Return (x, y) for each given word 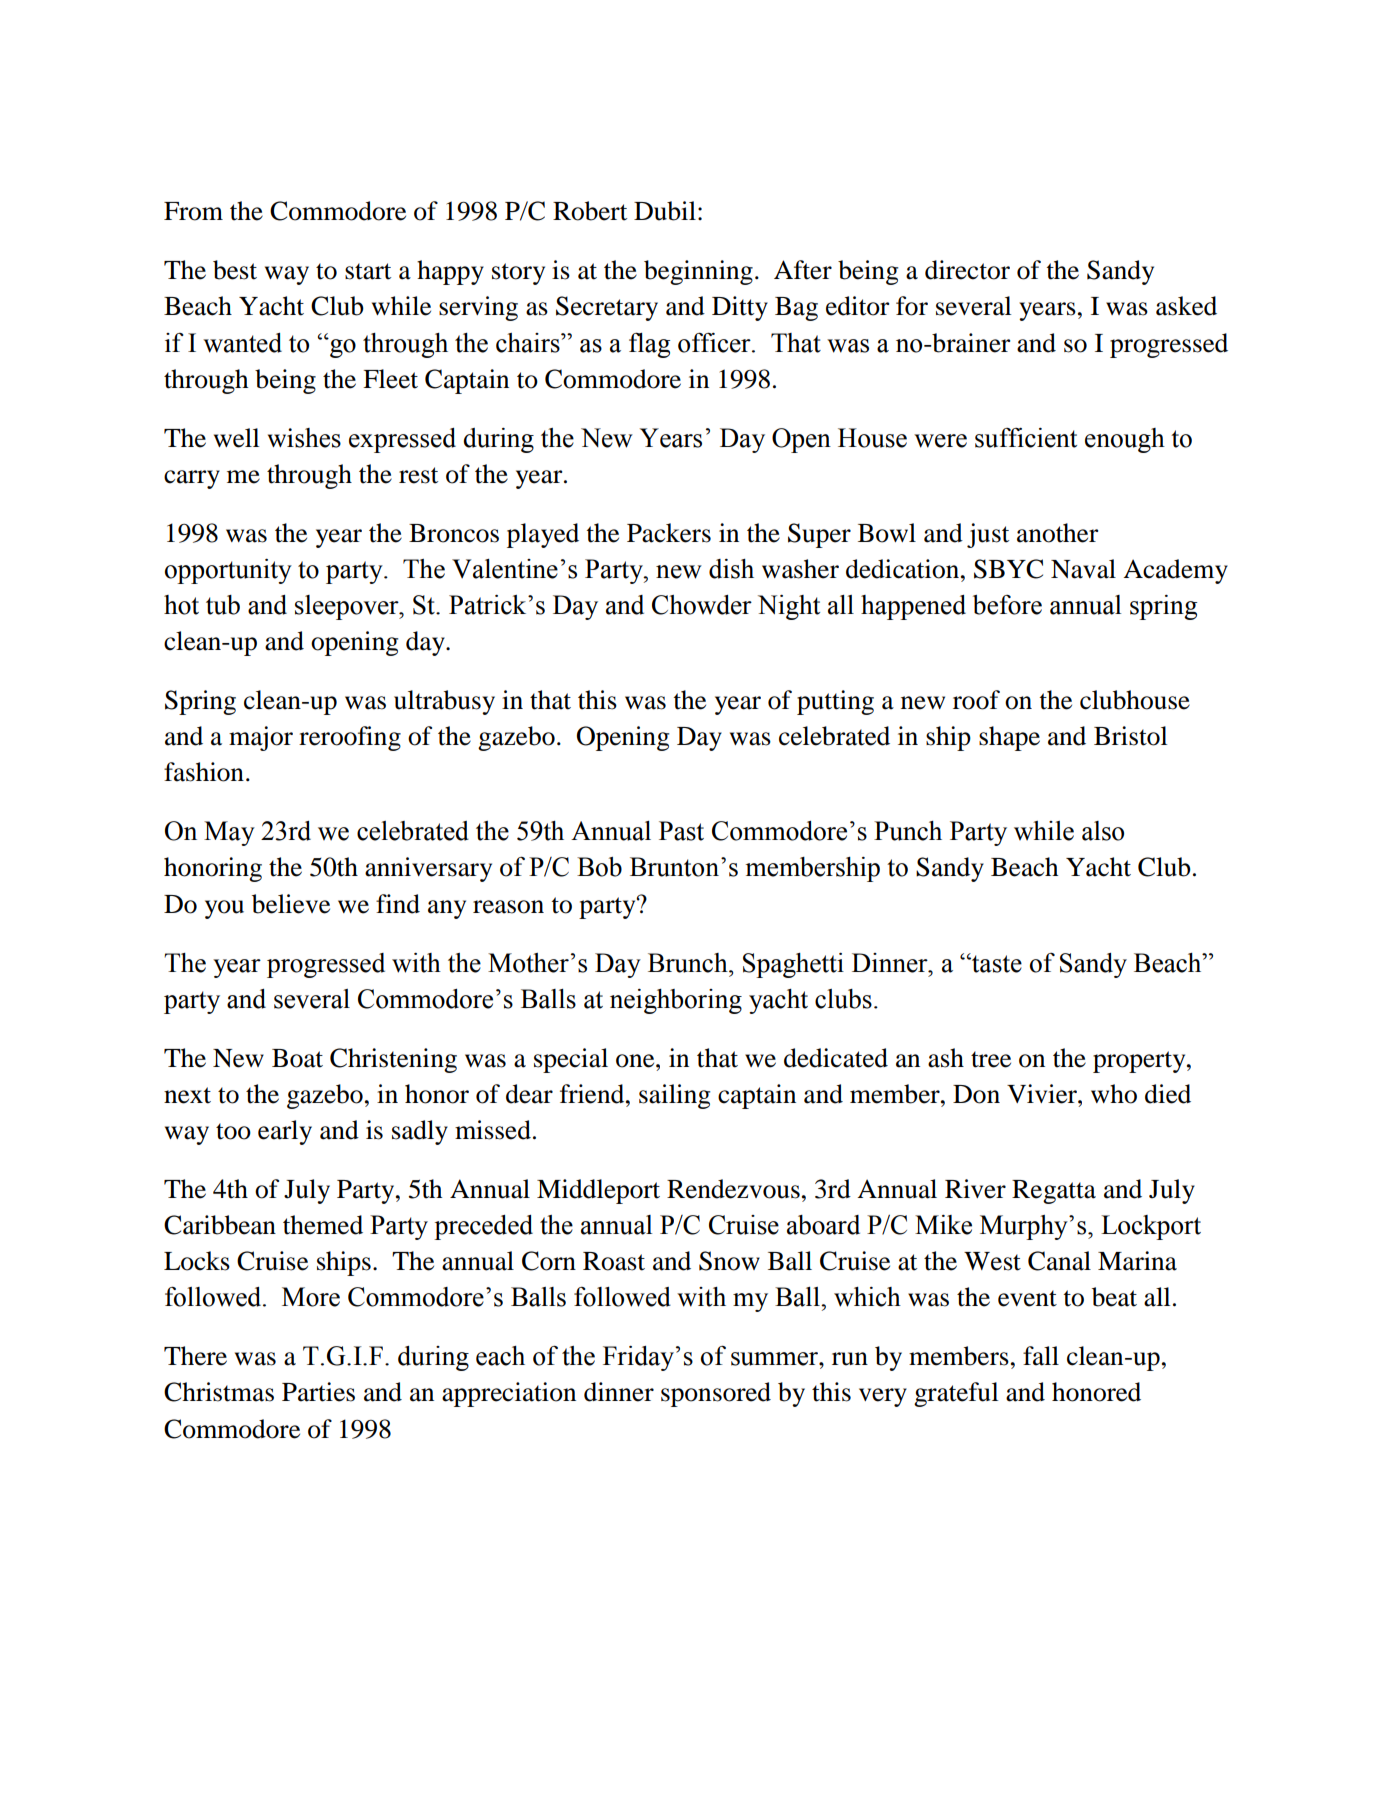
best (235, 270)
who (1114, 1094)
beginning (698, 272)
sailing (674, 1096)
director (967, 270)
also (1103, 831)
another (1058, 533)
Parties (318, 1392)
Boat (297, 1058)
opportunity (228, 571)
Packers (669, 533)
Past (681, 831)
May (229, 833)
